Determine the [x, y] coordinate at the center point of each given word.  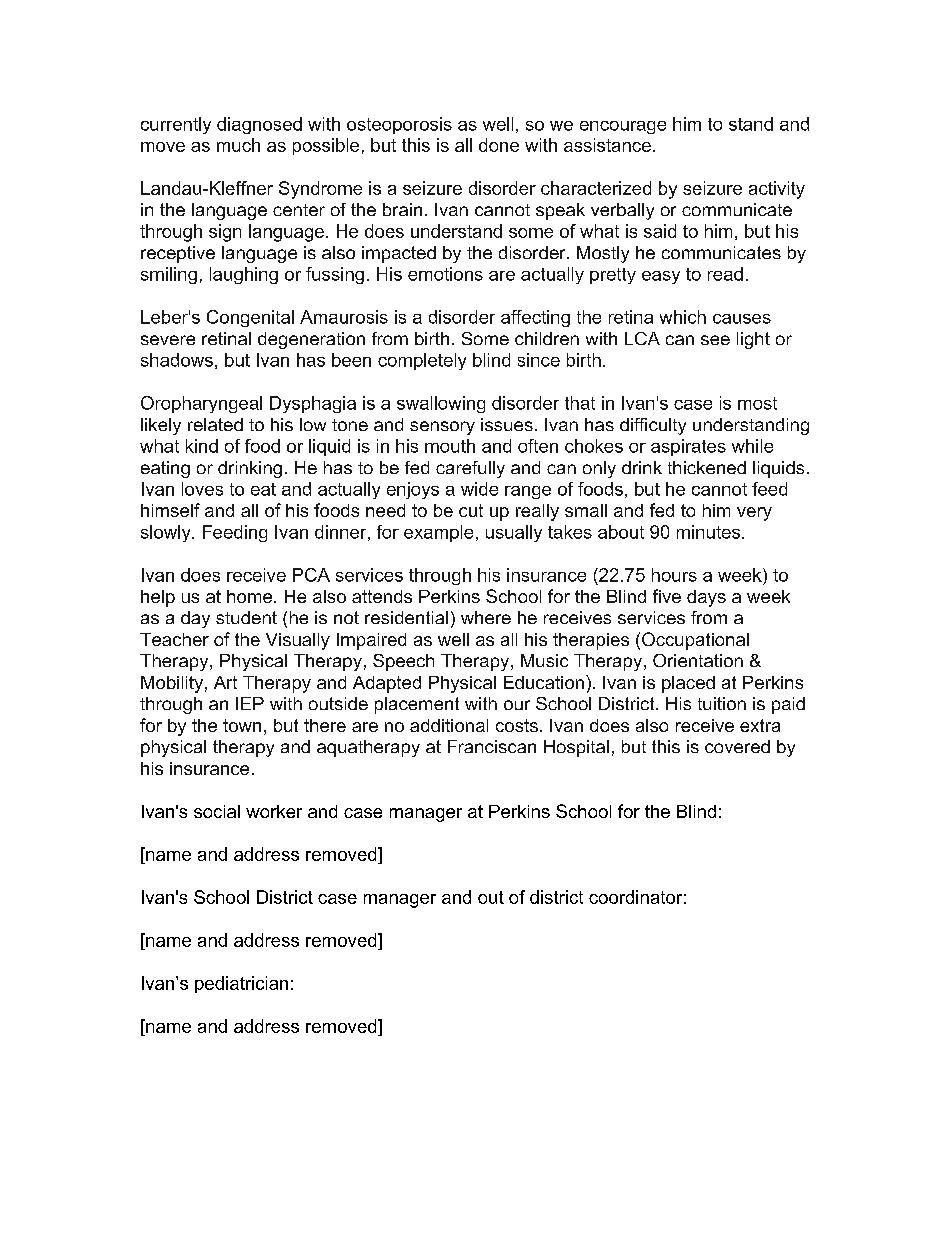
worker [274, 811]
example [438, 533]
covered [737, 746]
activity [777, 190]
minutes [710, 532]
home [251, 596]
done [499, 145]
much [238, 145]
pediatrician [241, 984]
